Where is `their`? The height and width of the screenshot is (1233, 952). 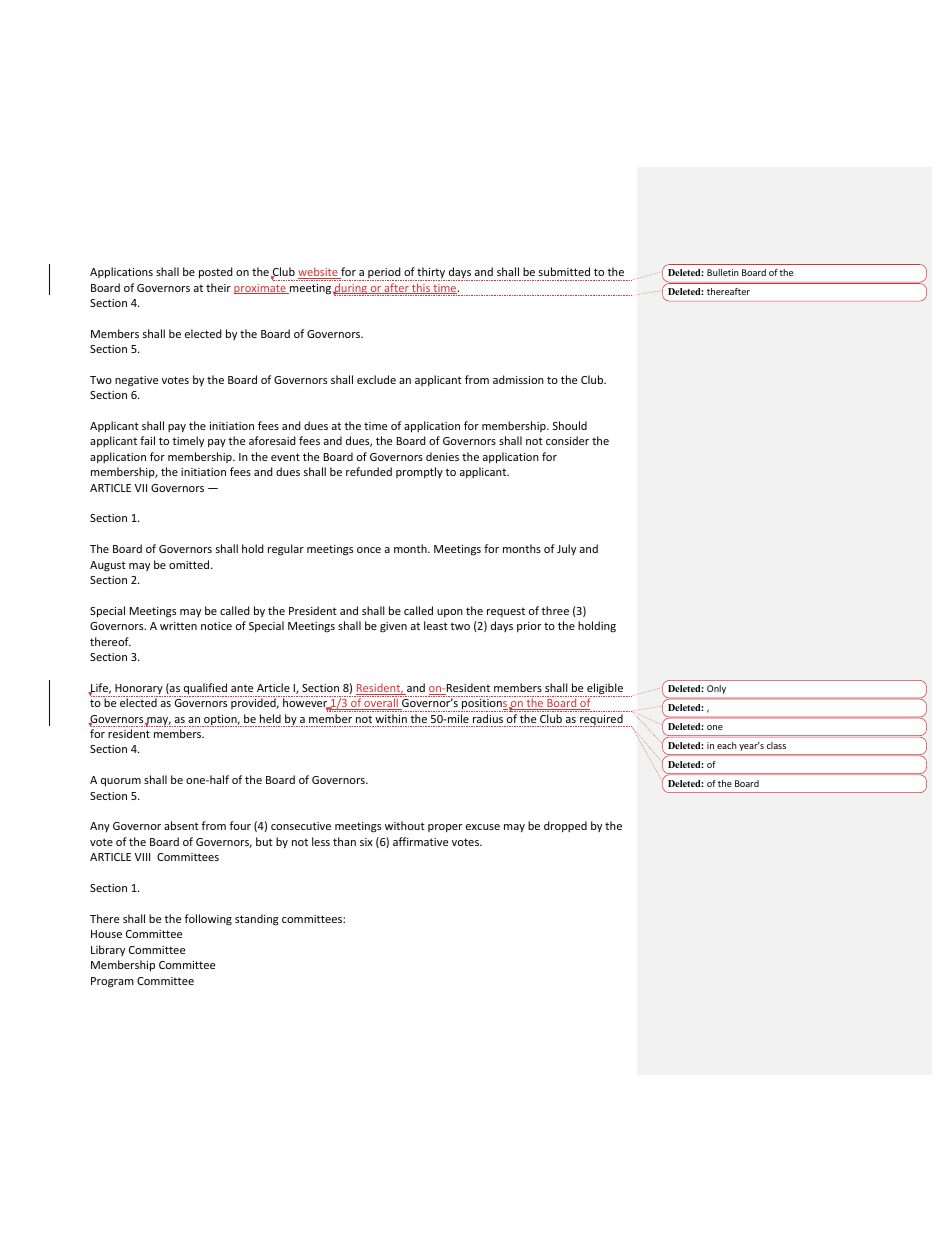
their is located at coordinates (218, 287).
